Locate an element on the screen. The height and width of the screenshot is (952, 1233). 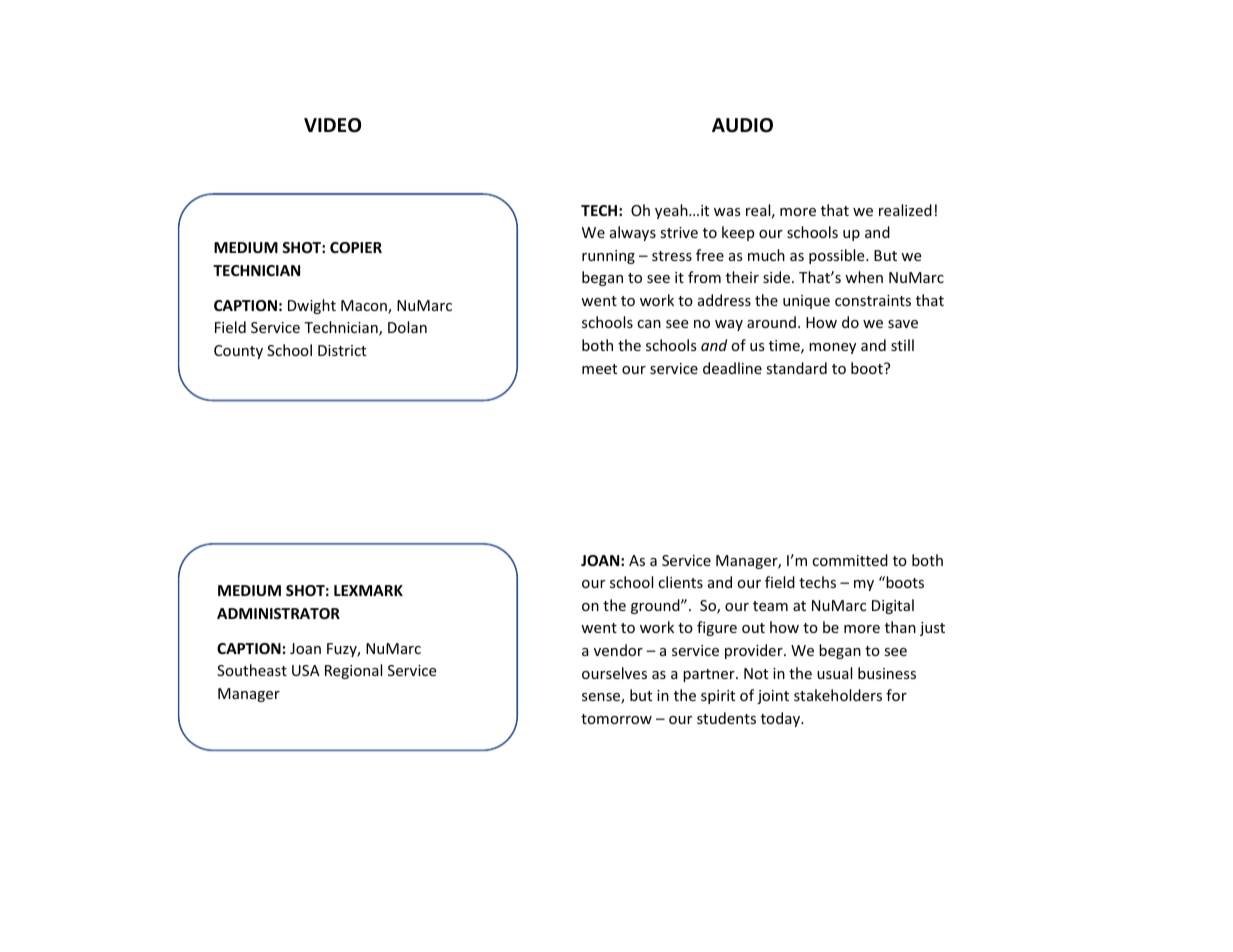
clients is located at coordinates (680, 582).
